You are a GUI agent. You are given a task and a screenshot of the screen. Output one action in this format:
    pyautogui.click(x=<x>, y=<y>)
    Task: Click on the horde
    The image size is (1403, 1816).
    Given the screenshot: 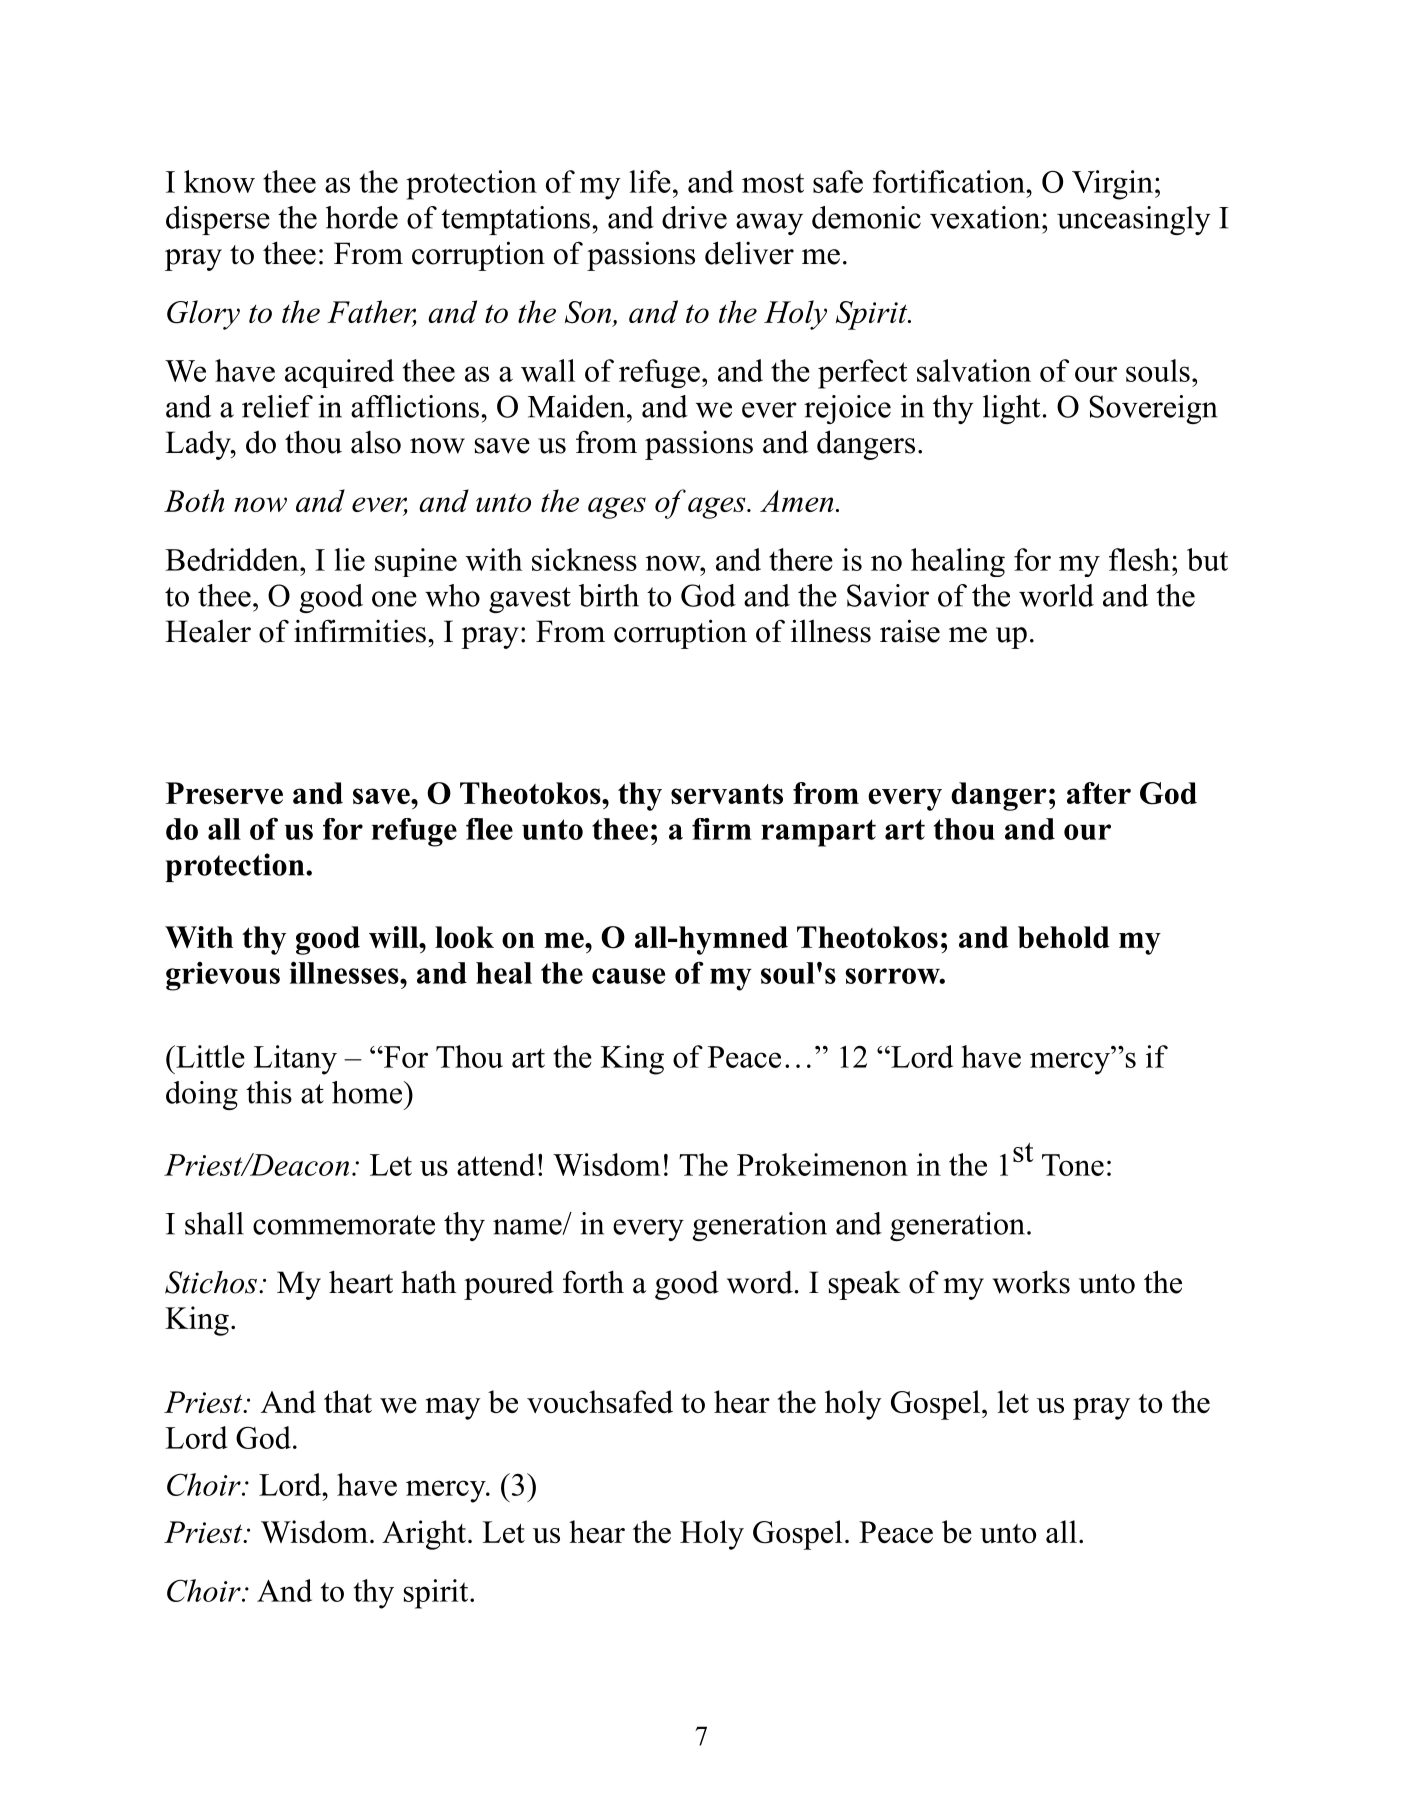 What is the action you would take?
    pyautogui.click(x=362, y=217)
